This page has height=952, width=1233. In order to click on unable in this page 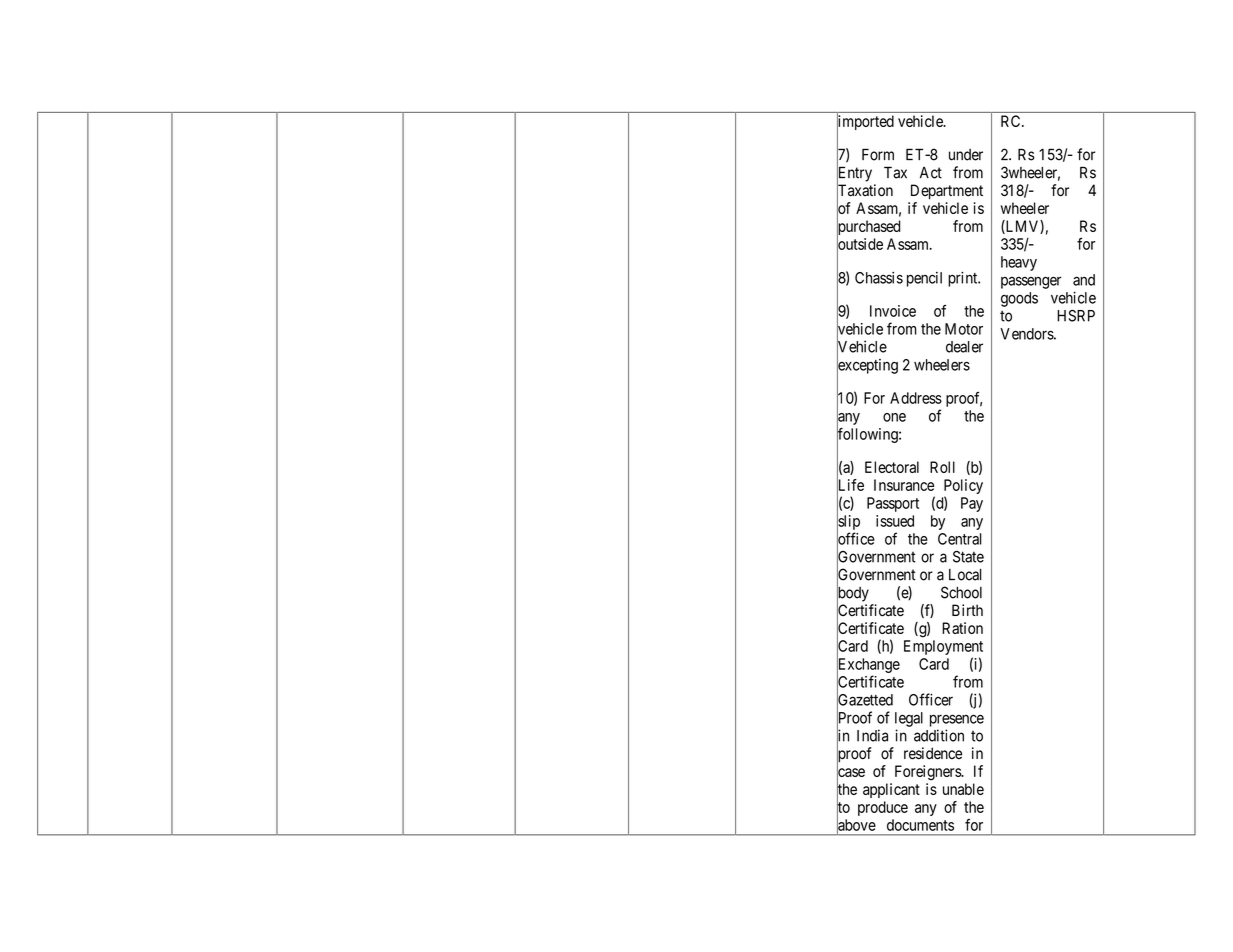, I will do `click(963, 789)`.
